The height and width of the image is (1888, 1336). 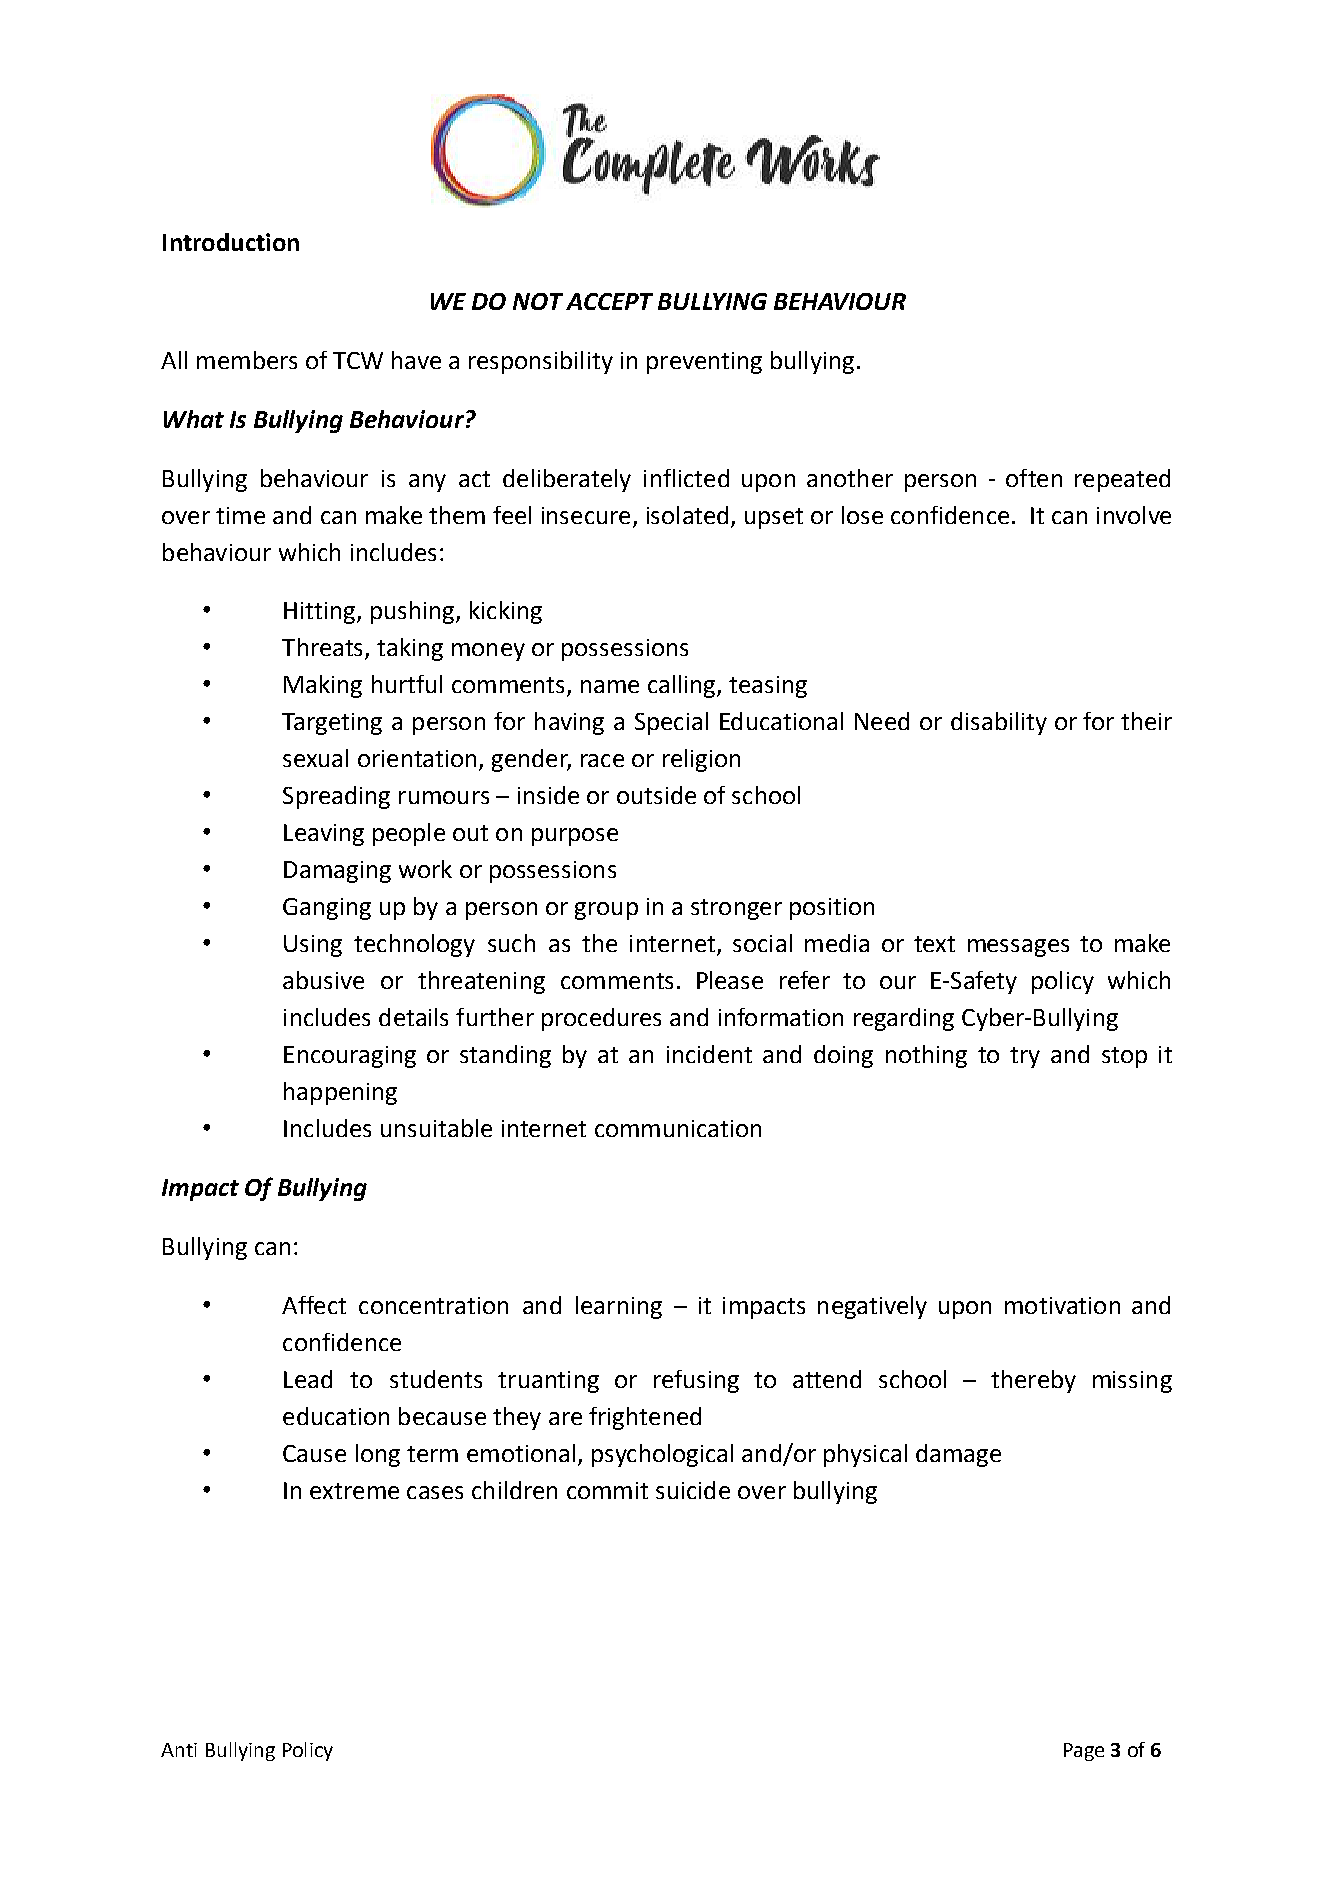 What do you see at coordinates (231, 242) in the image?
I see `Introduction` at bounding box center [231, 242].
